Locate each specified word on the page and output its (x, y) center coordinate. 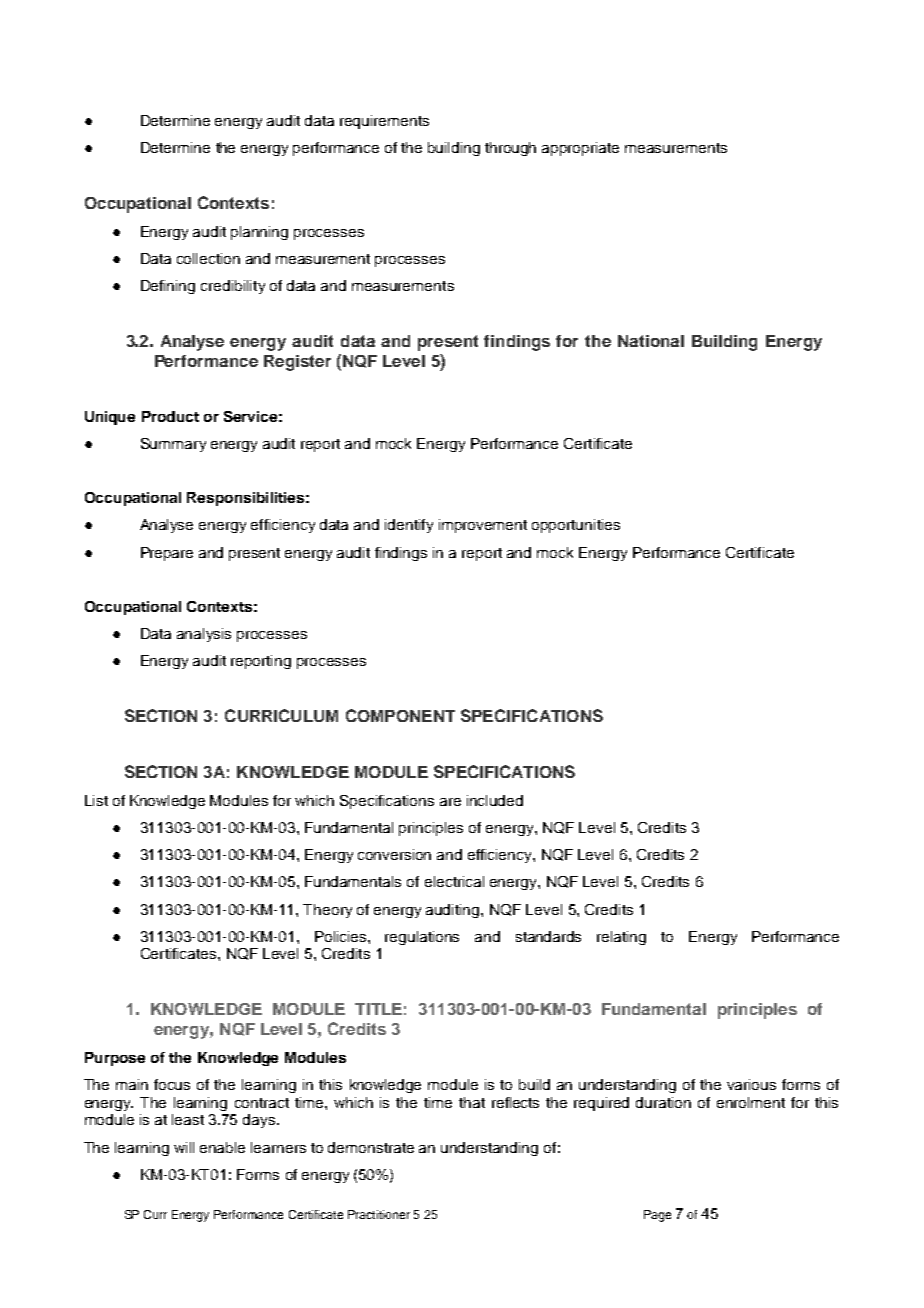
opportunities (576, 526)
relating (621, 938)
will (184, 1147)
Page (657, 1216)
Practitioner (379, 1214)
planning (259, 233)
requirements (384, 122)
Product (170, 416)
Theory (327, 911)
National (651, 341)
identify (409, 526)
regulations (422, 938)
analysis (204, 635)
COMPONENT (400, 715)
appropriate (580, 149)
